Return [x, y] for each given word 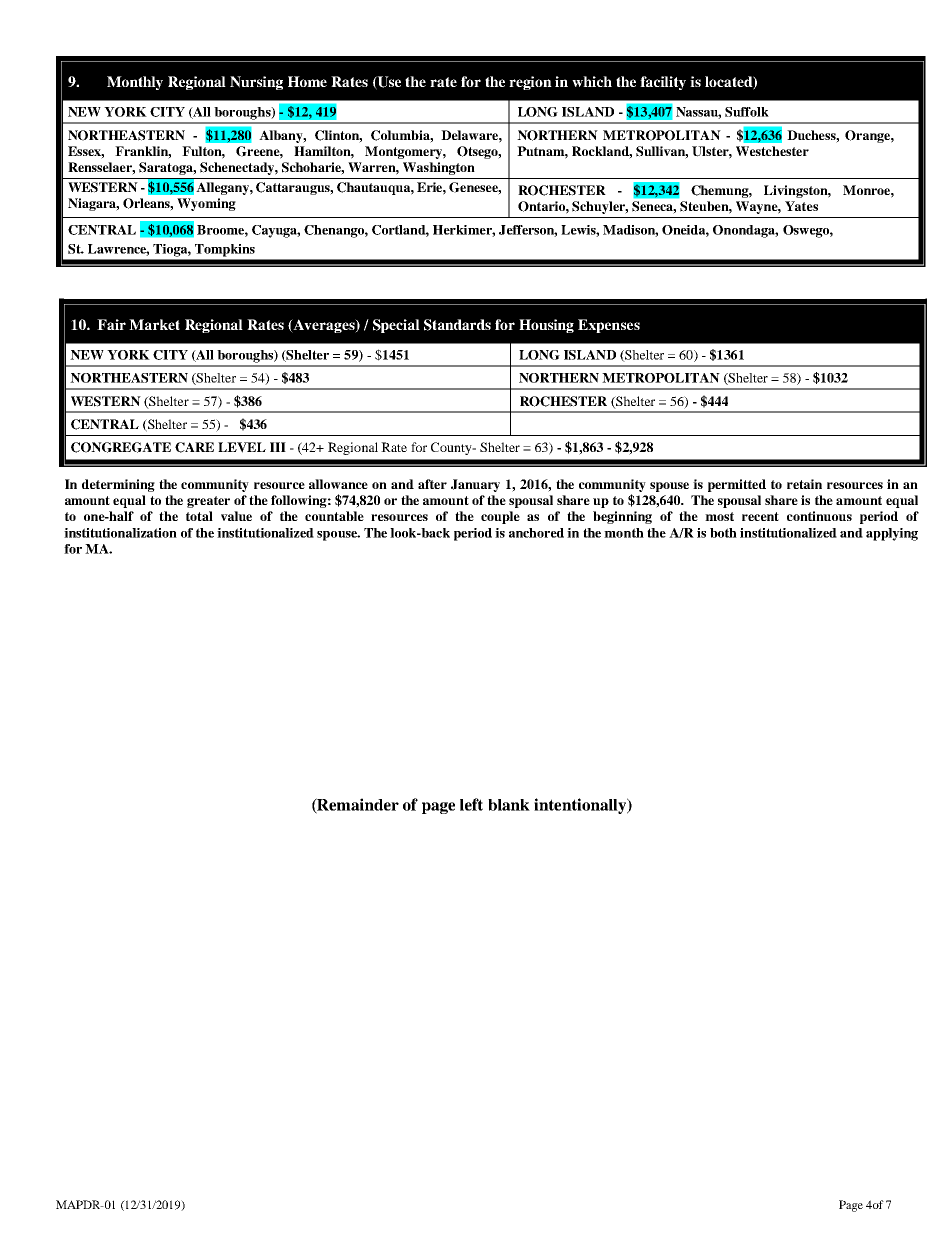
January [475, 485]
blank [509, 805]
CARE [194, 447]
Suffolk [747, 112]
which [592, 81]
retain [804, 484]
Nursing [256, 83]
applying [892, 534]
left [471, 804]
